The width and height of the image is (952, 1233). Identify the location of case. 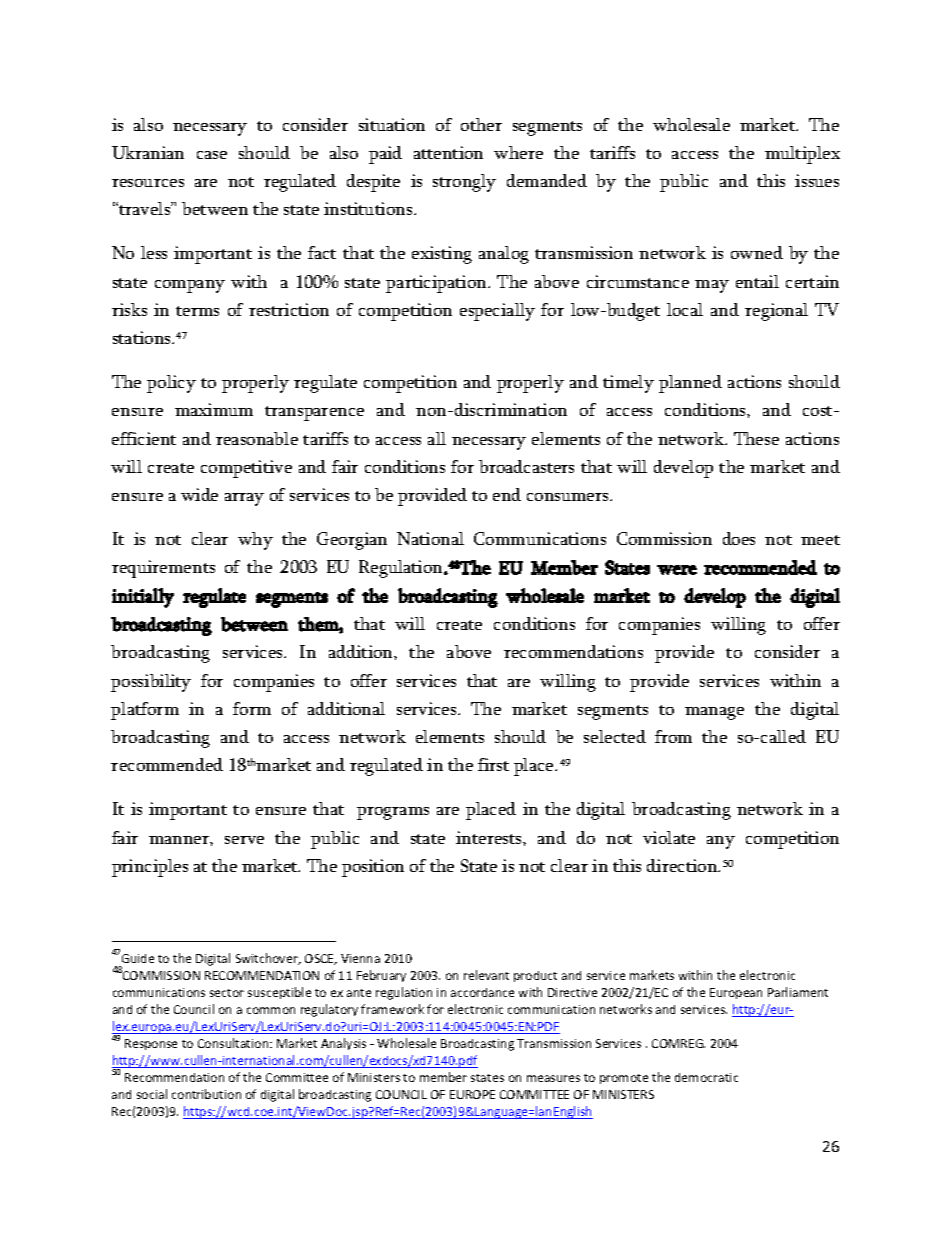
(212, 155).
